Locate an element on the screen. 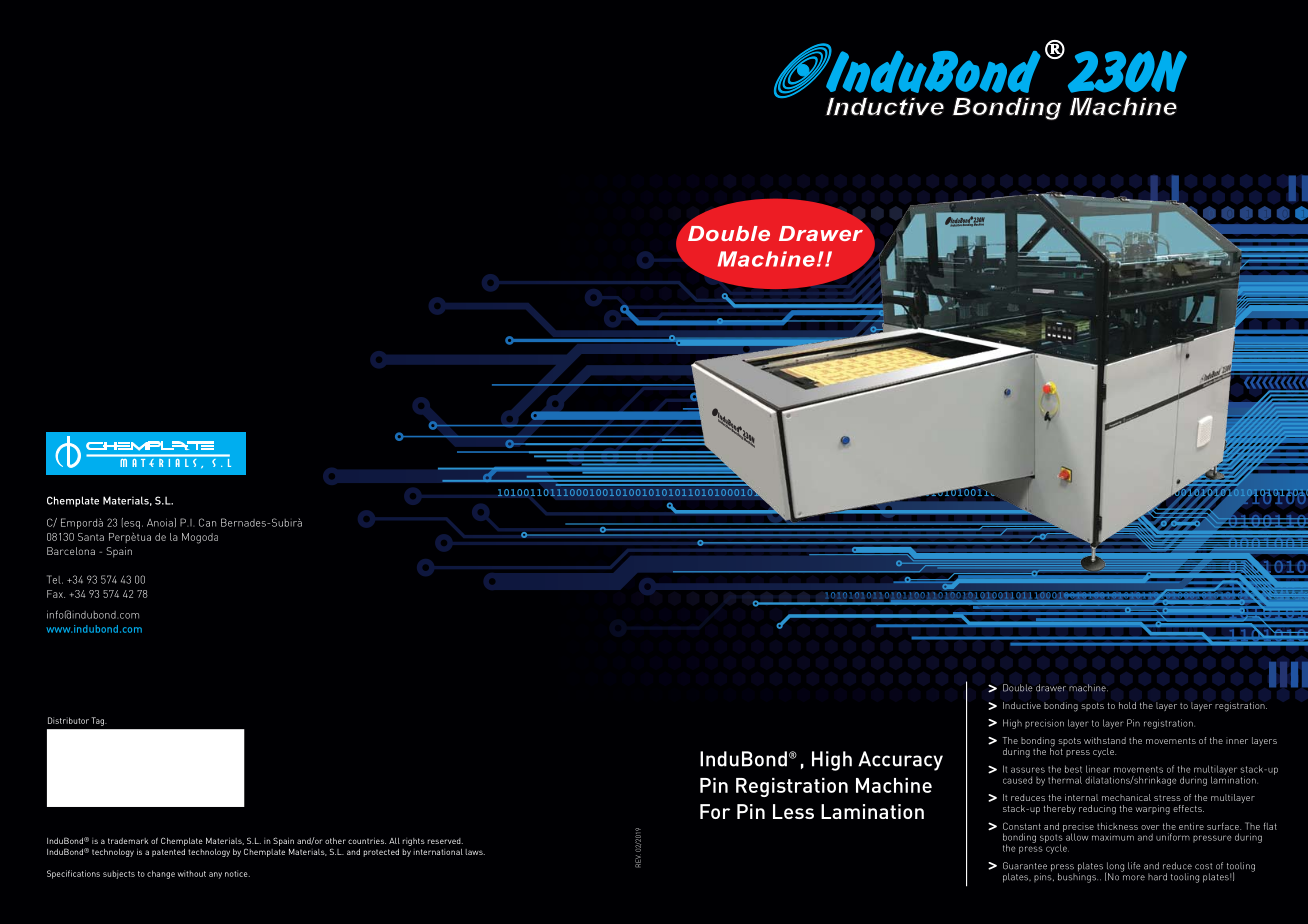 Image resolution: width=1308 pixels, height=924 pixels. Barcelona is located at coordinates (71, 551).
